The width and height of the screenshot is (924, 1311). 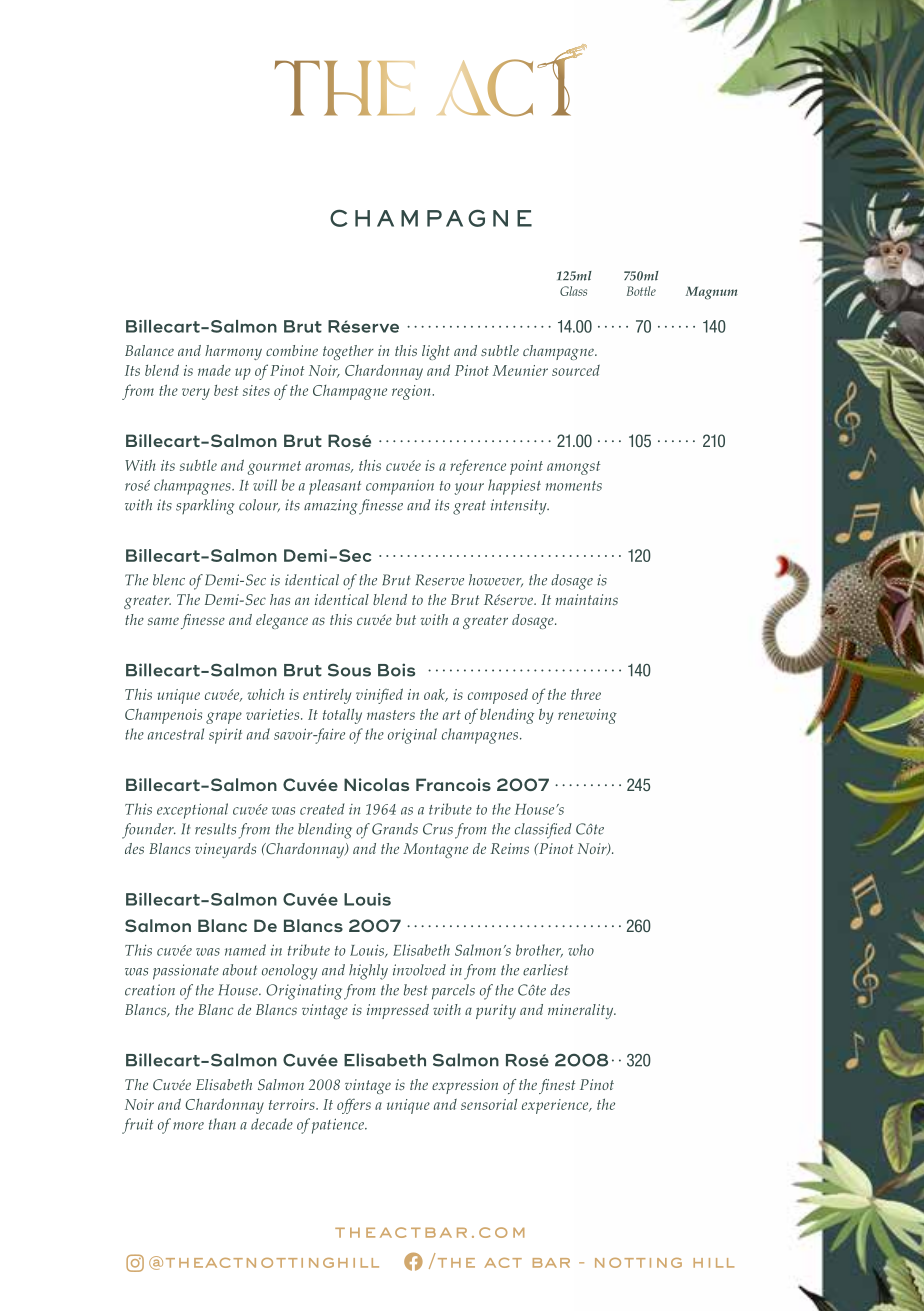 What do you see at coordinates (556, 1106) in the screenshot?
I see `experience` at bounding box center [556, 1106].
